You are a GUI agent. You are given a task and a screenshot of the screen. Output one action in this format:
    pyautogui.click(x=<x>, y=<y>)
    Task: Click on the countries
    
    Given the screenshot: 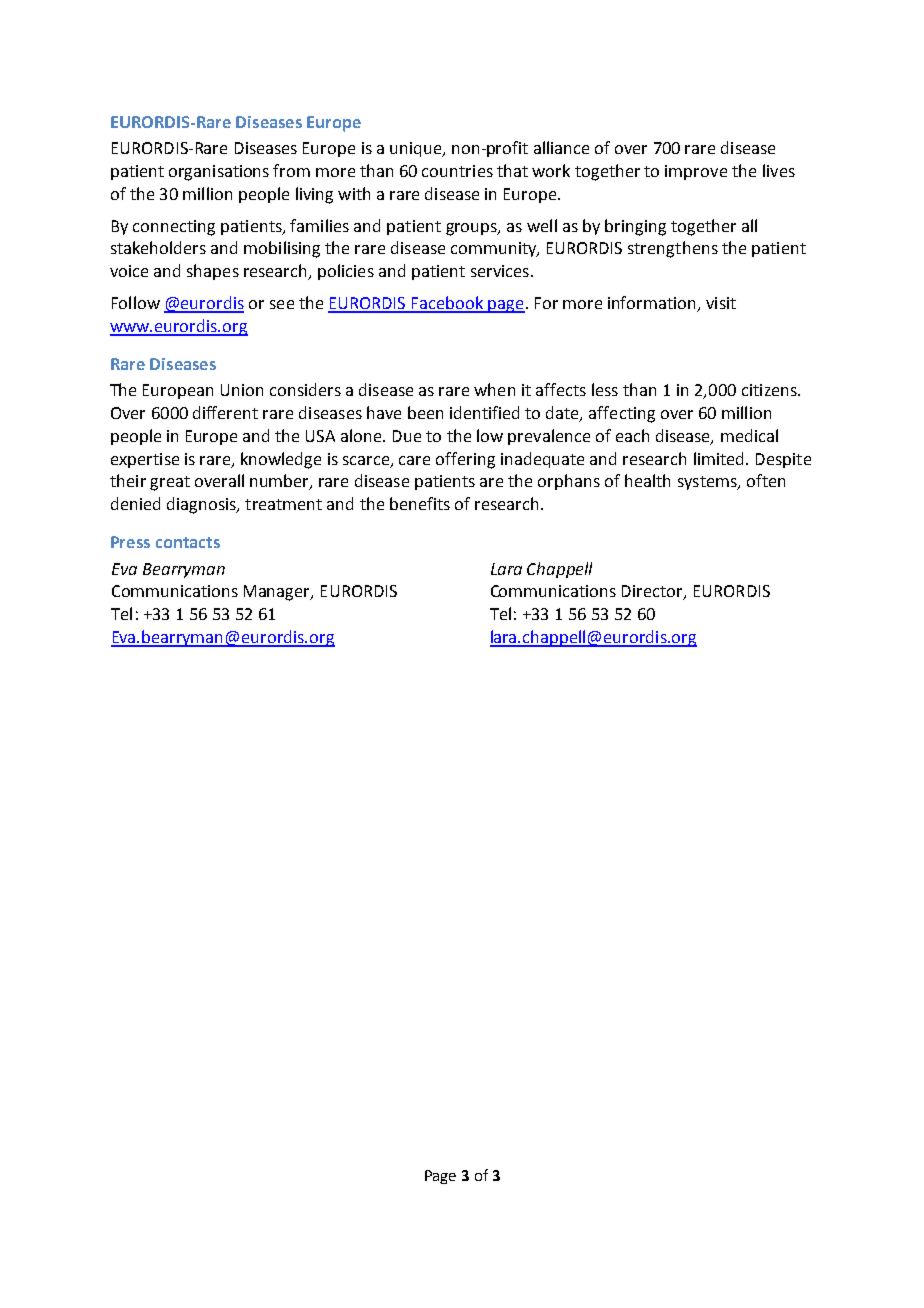 What is the action you would take?
    pyautogui.click(x=457, y=171)
